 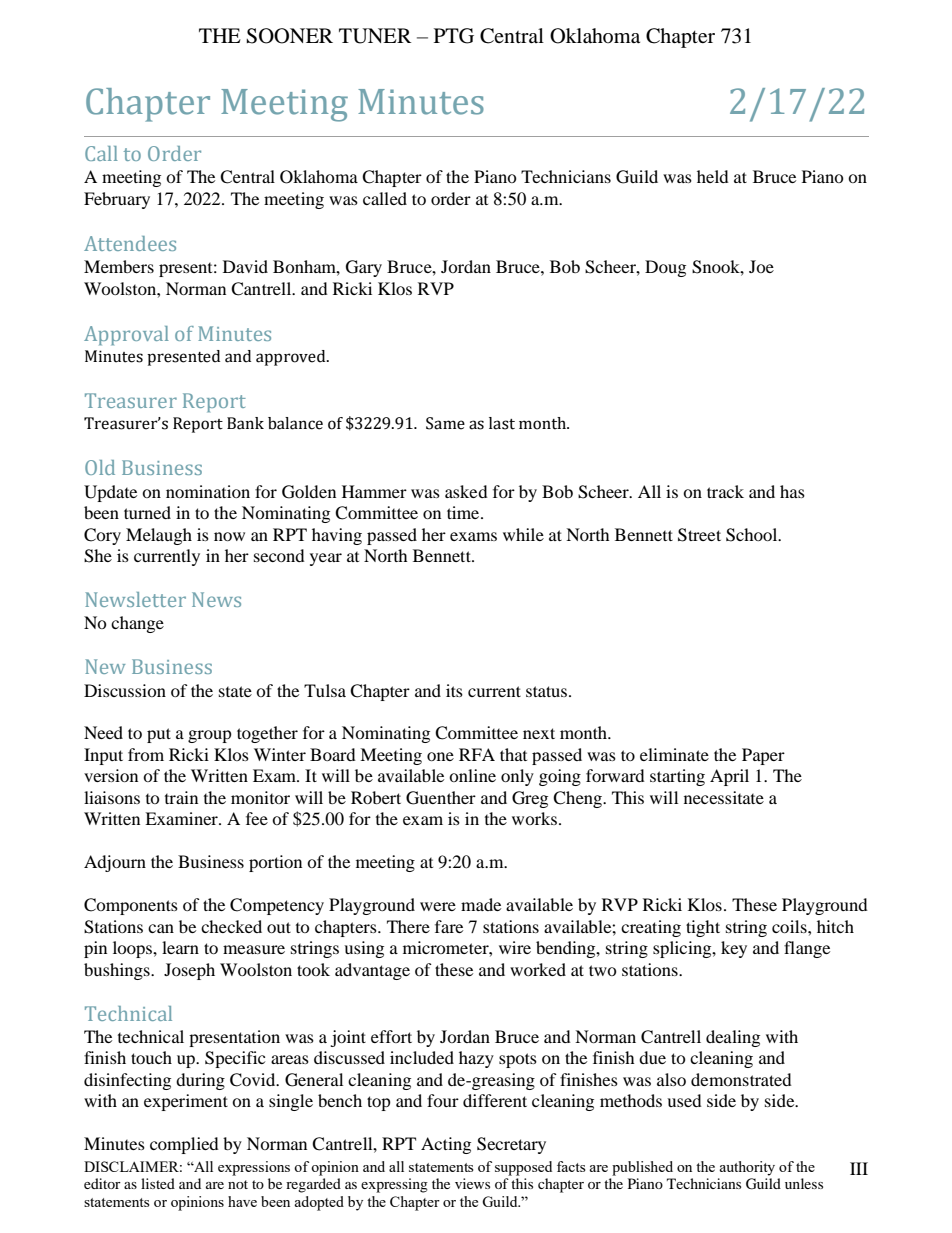 What do you see at coordinates (472, 1183) in the image?
I see `views` at bounding box center [472, 1183].
